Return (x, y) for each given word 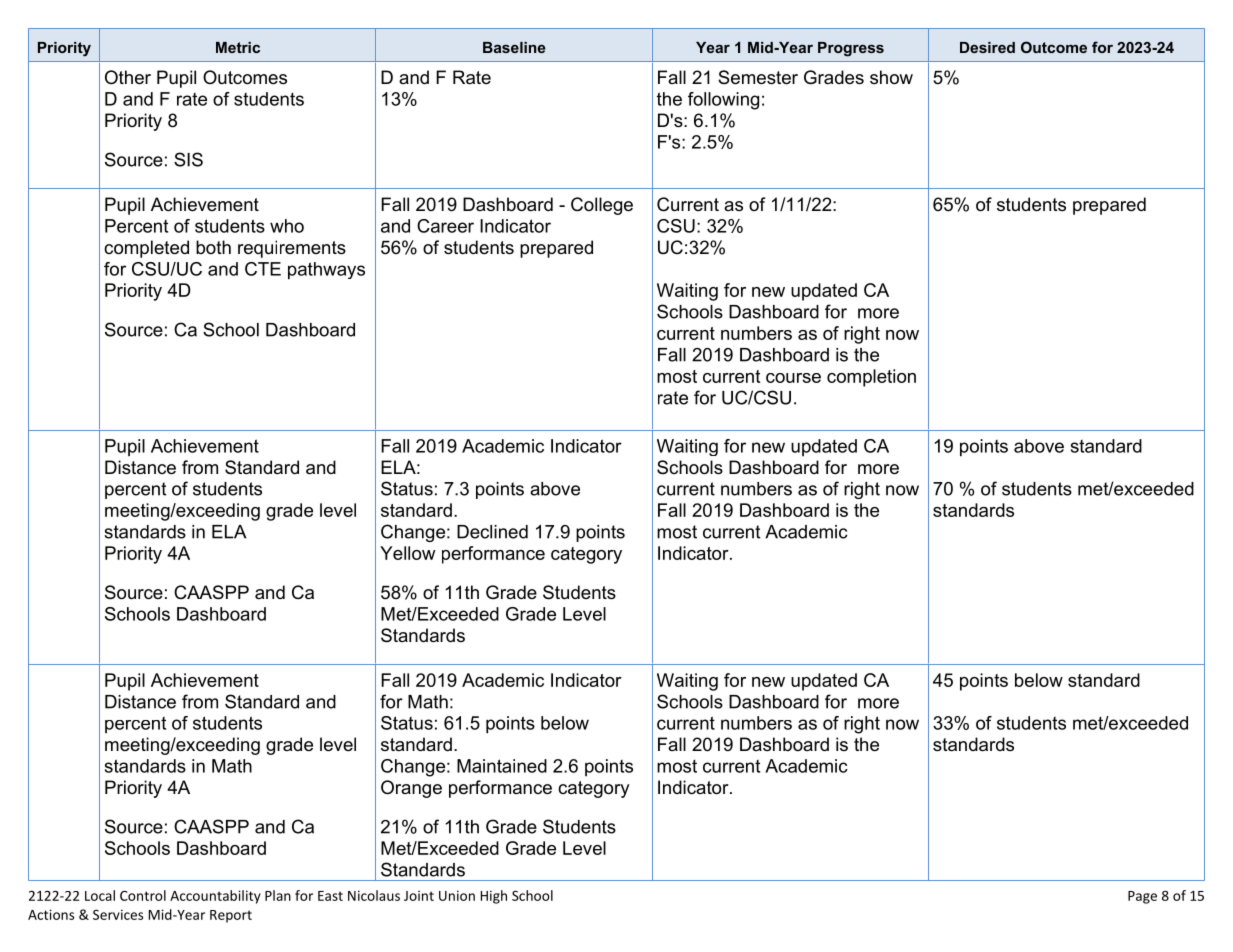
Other (128, 77)
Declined (492, 532)
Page (1142, 897)
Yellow (407, 553)
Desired (987, 47)
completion (871, 378)
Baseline (514, 47)
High (494, 897)
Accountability (215, 897)
